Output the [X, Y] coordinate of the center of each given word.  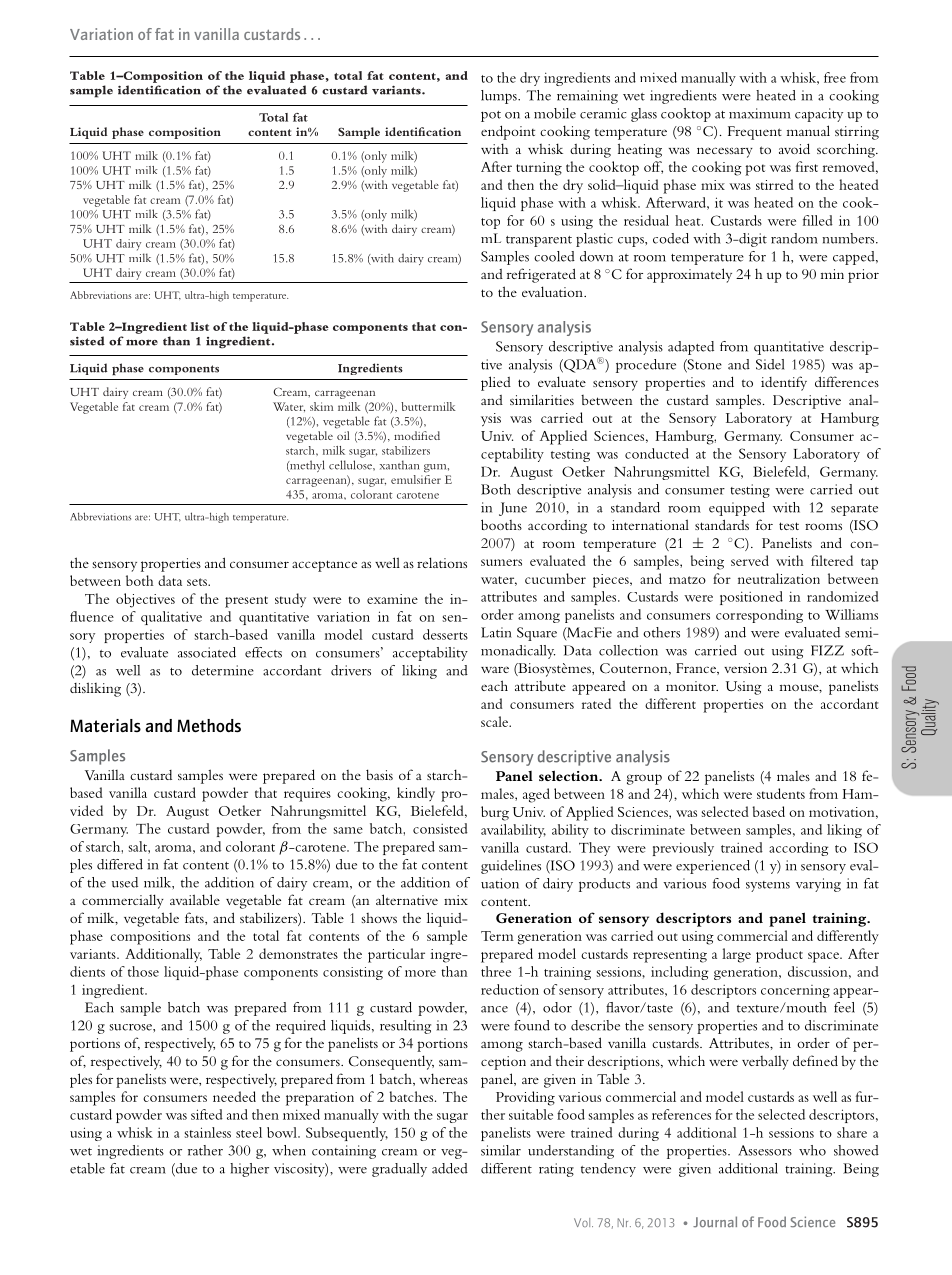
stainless [207, 1132]
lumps [500, 97]
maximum [760, 113]
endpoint [508, 132]
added [450, 1168]
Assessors [765, 1150]
